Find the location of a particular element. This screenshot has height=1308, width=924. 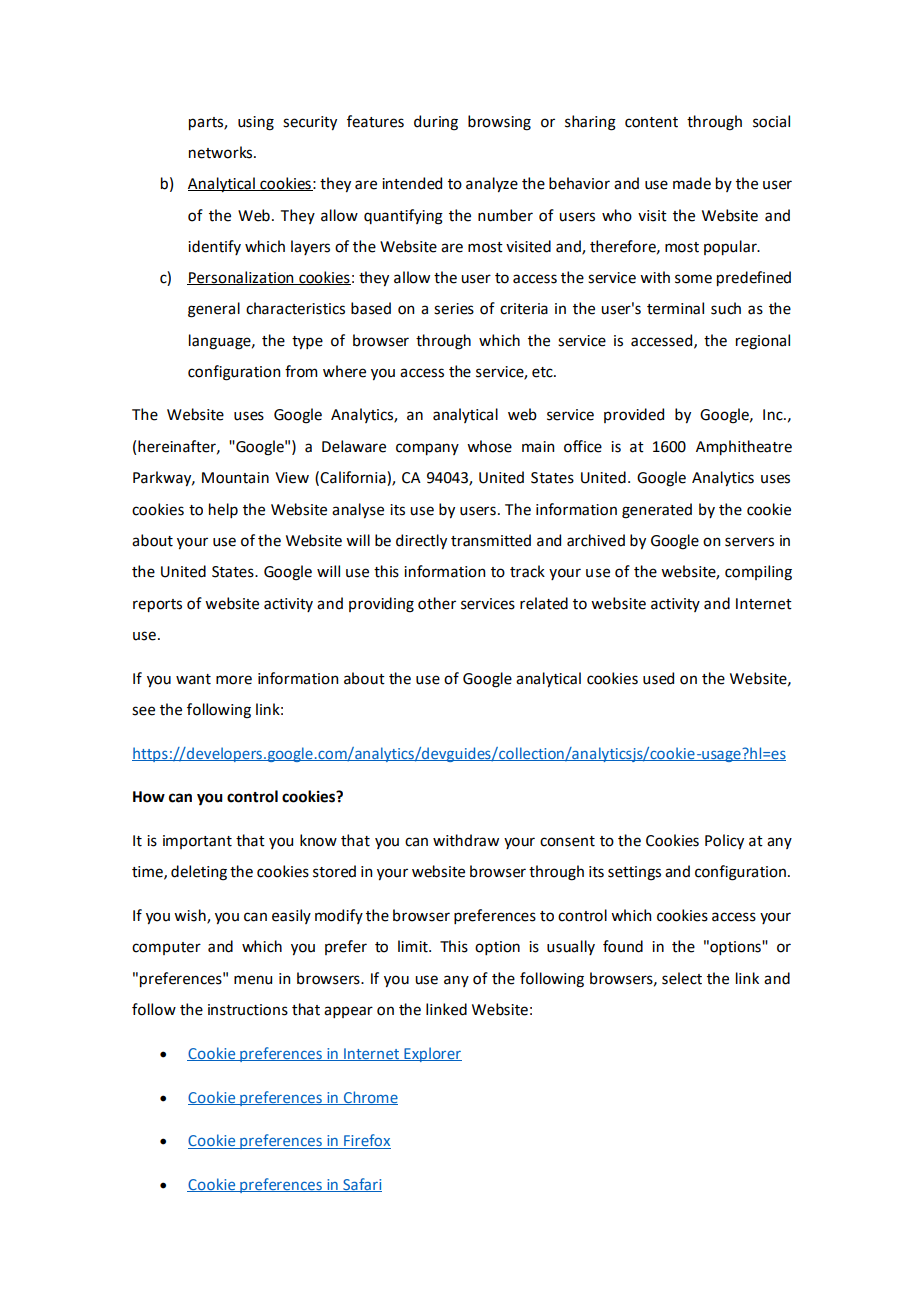

Mountain is located at coordinates (235, 478).
